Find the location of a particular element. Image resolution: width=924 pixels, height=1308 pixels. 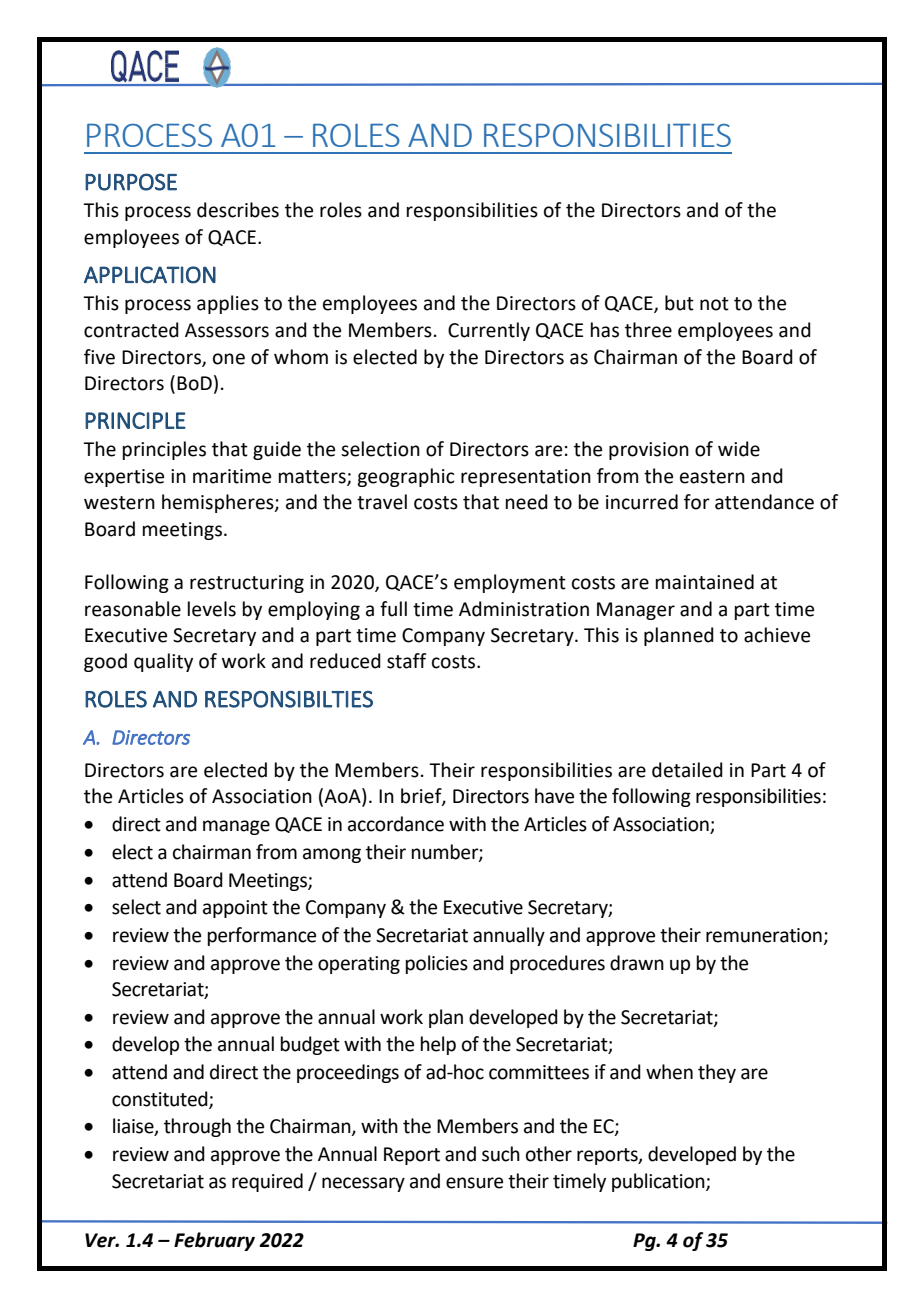

quality is located at coordinates (163, 662).
